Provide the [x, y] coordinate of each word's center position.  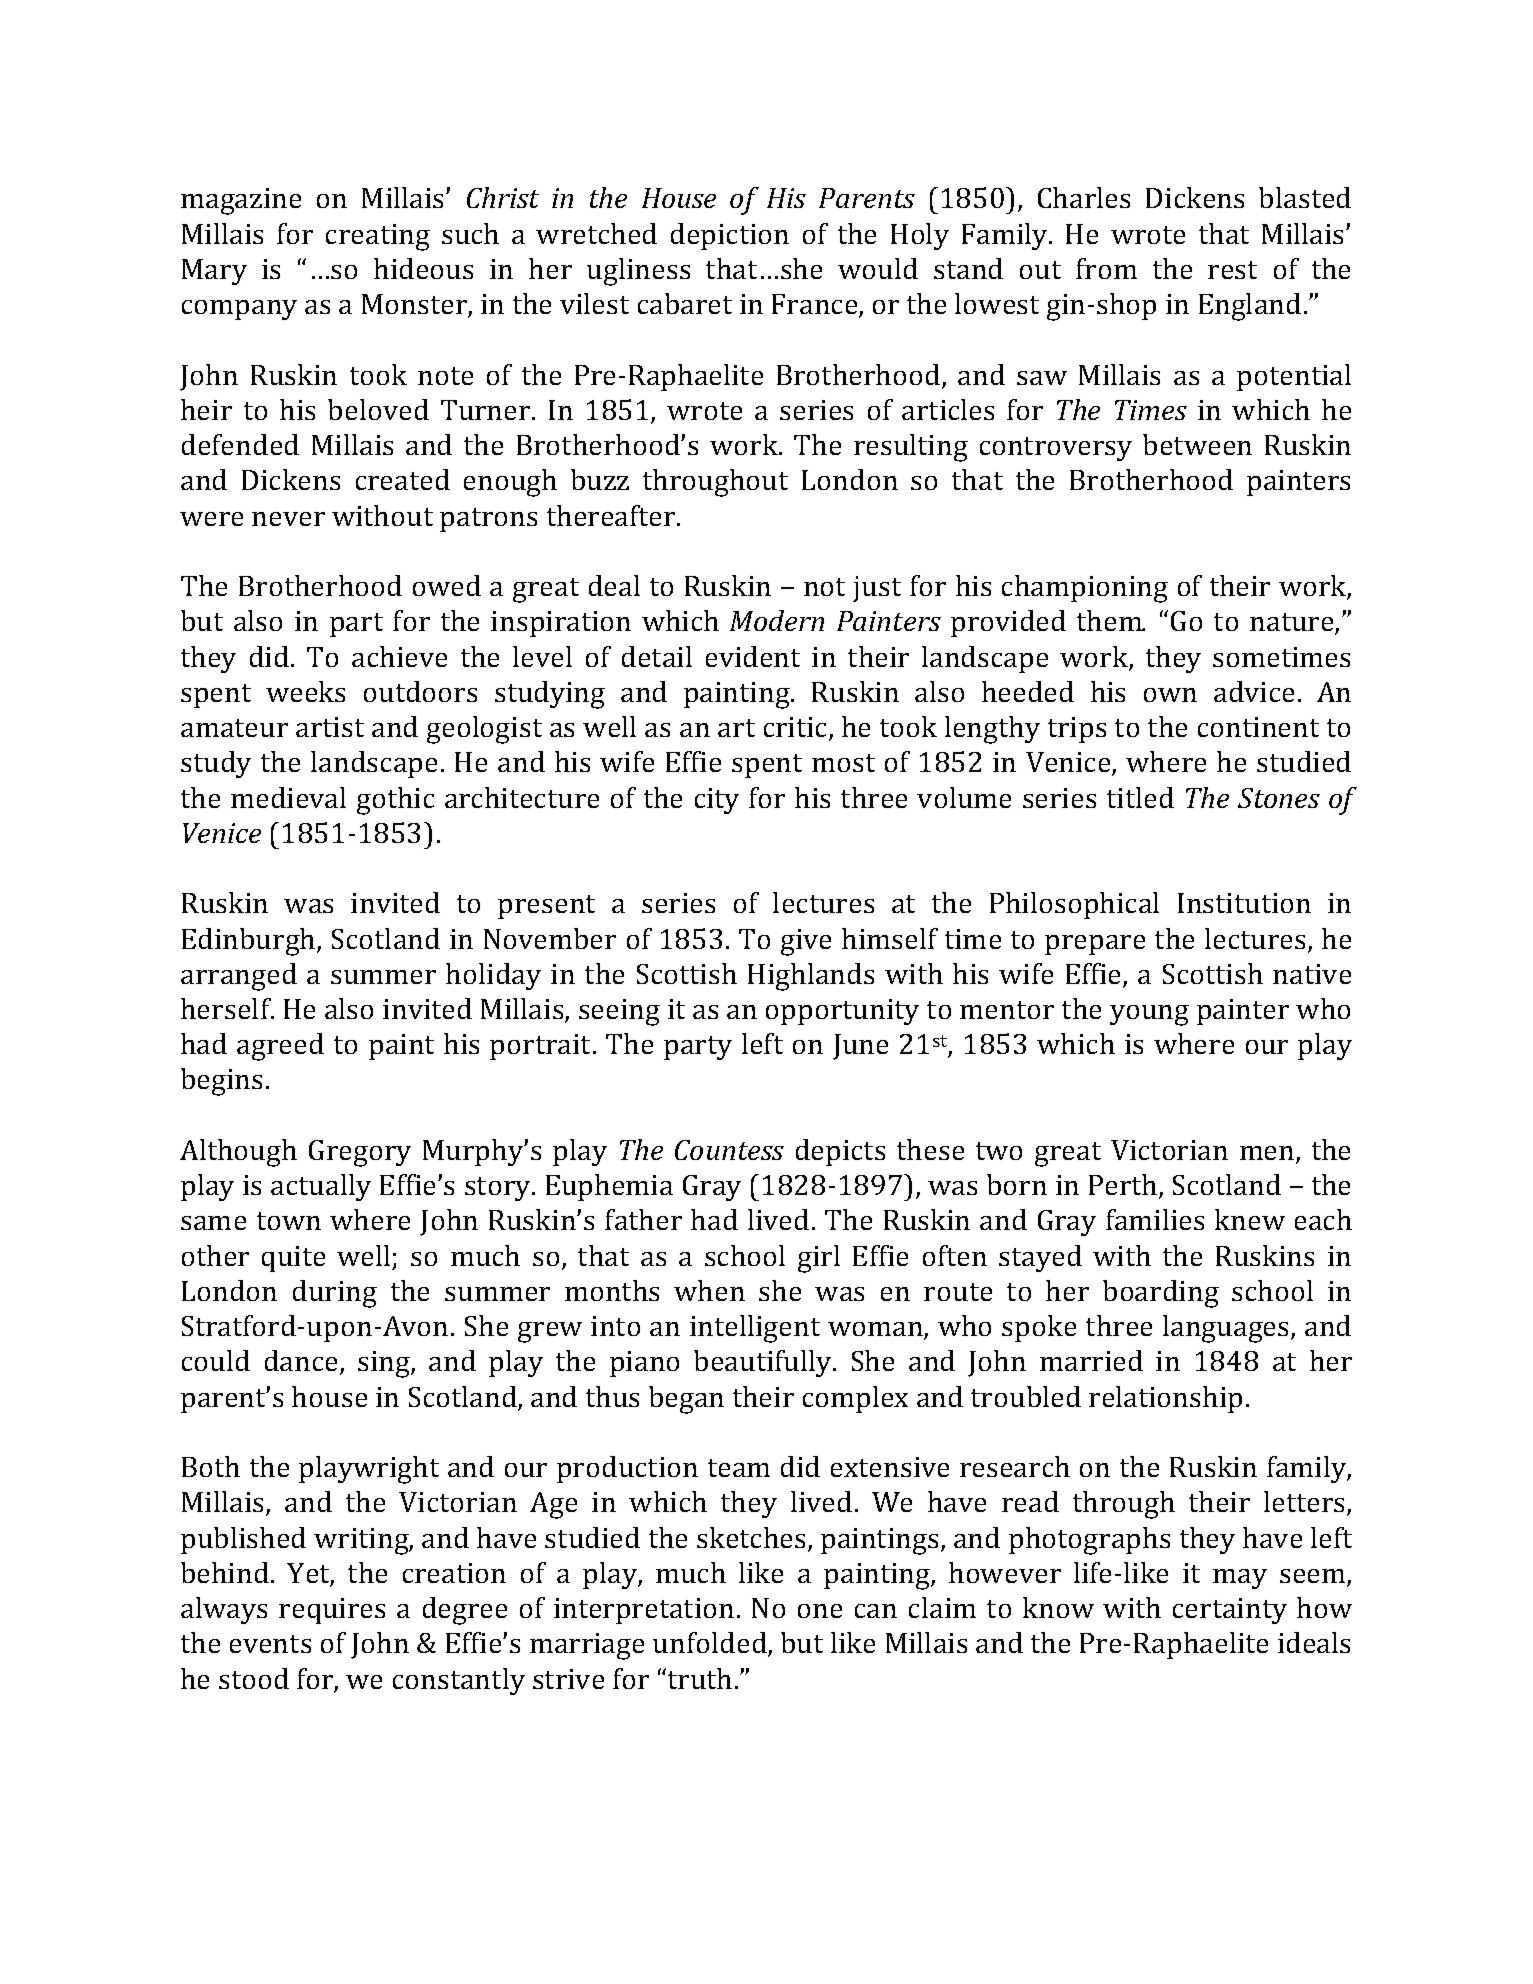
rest [1232, 270]
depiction [730, 236]
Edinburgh [250, 942]
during [335, 1294]
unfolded [711, 1644]
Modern [777, 620]
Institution [1244, 903]
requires [332, 1611]
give [806, 942]
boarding [1161, 1294]
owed [447, 585]
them [1110, 620]
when [709, 1290]
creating [378, 237]
